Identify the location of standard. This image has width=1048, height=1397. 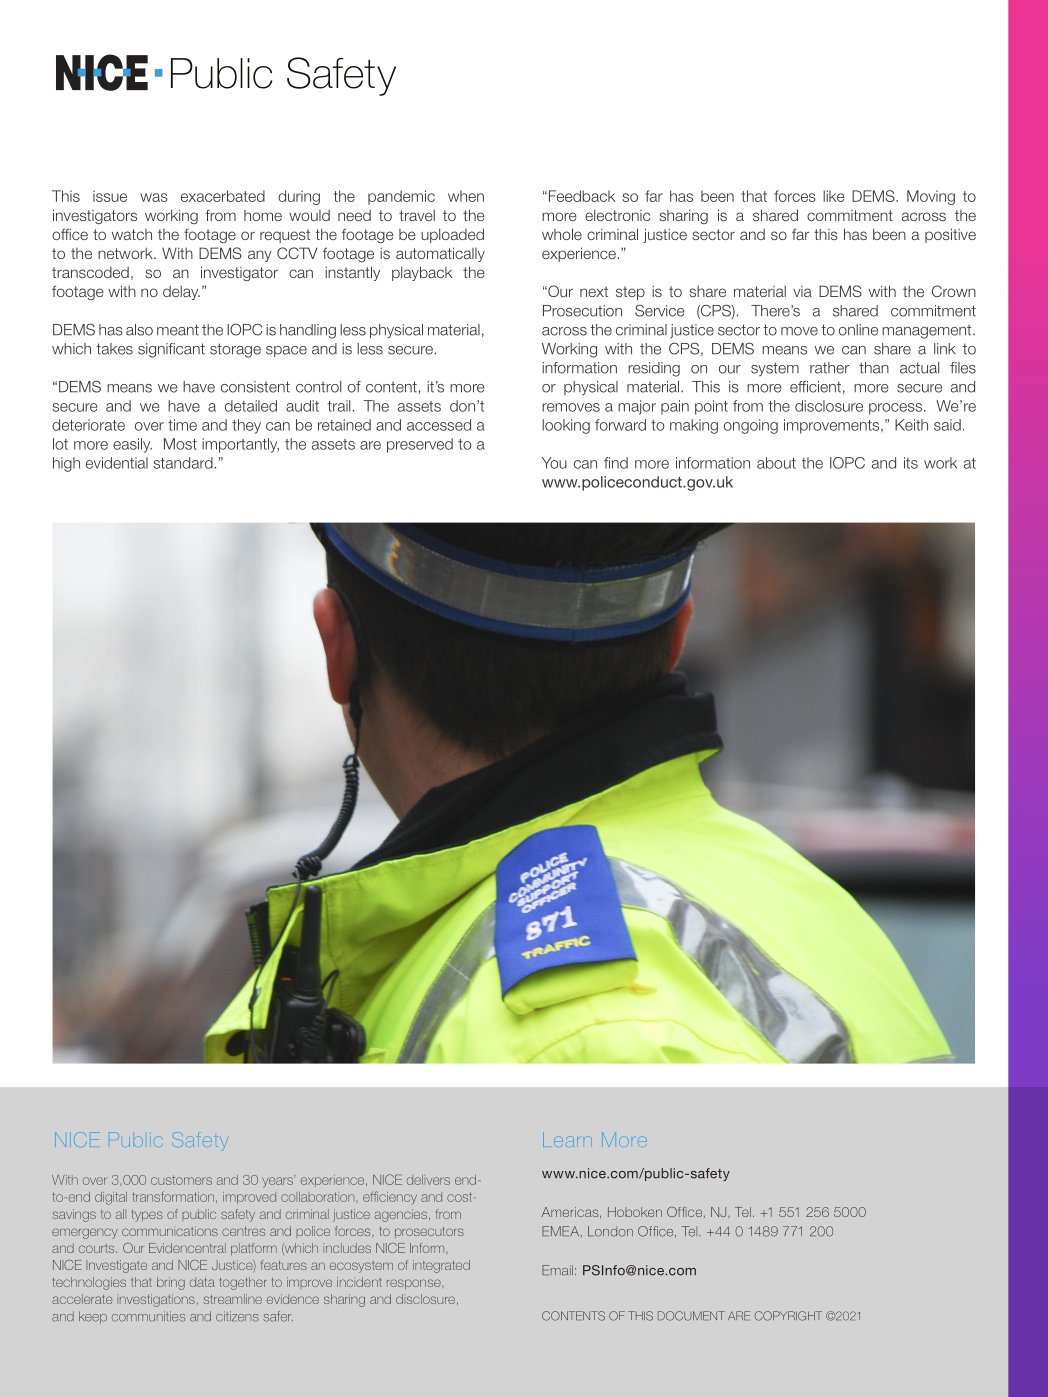
(183, 463).
